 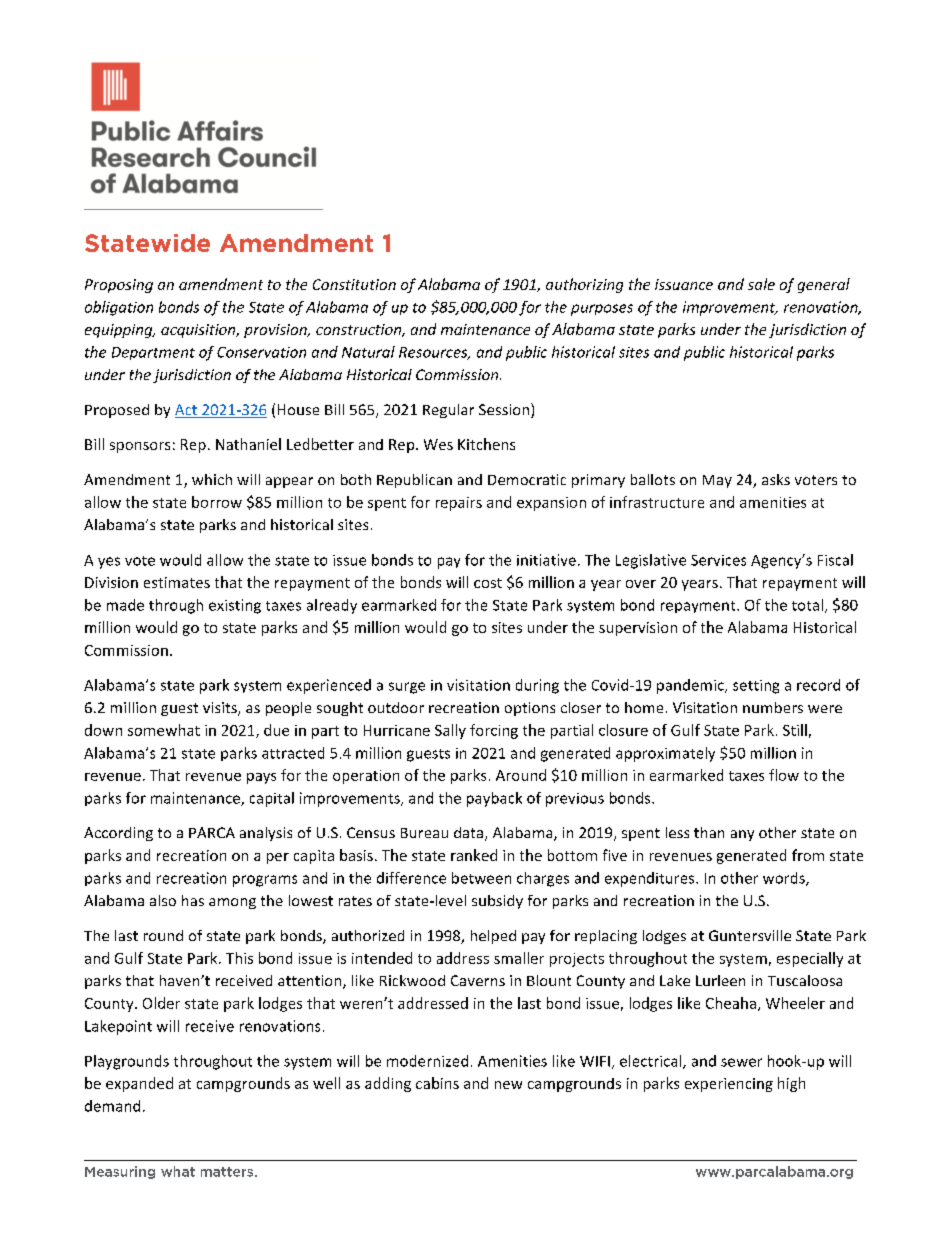 I want to click on matters, so click(x=228, y=1172).
